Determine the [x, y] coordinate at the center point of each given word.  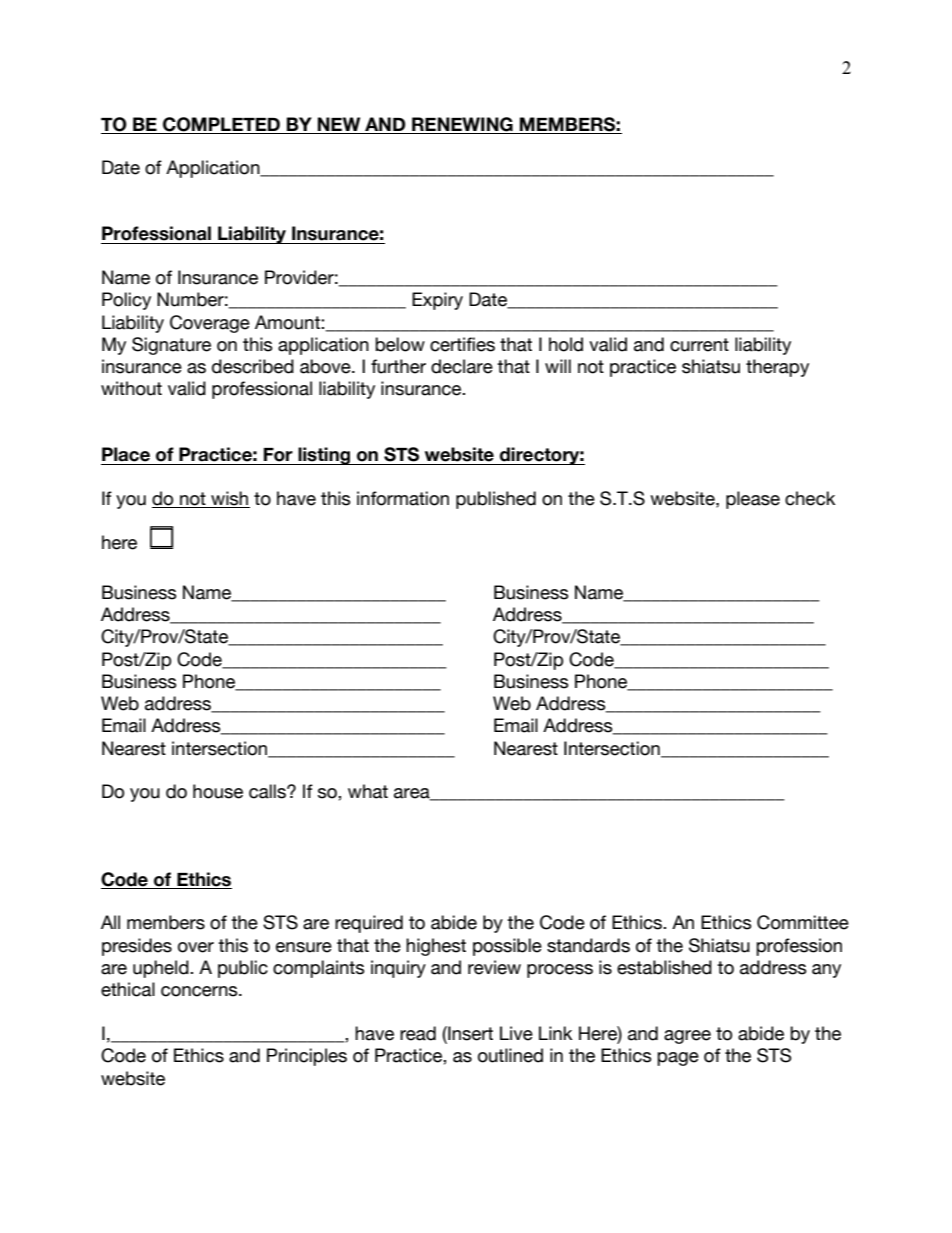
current [699, 345]
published [496, 500]
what [368, 791]
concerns [200, 991]
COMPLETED [221, 124]
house [218, 791]
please [753, 500]
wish [229, 499]
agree [687, 1037]
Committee [803, 922]
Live [516, 1033]
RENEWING [462, 124]
